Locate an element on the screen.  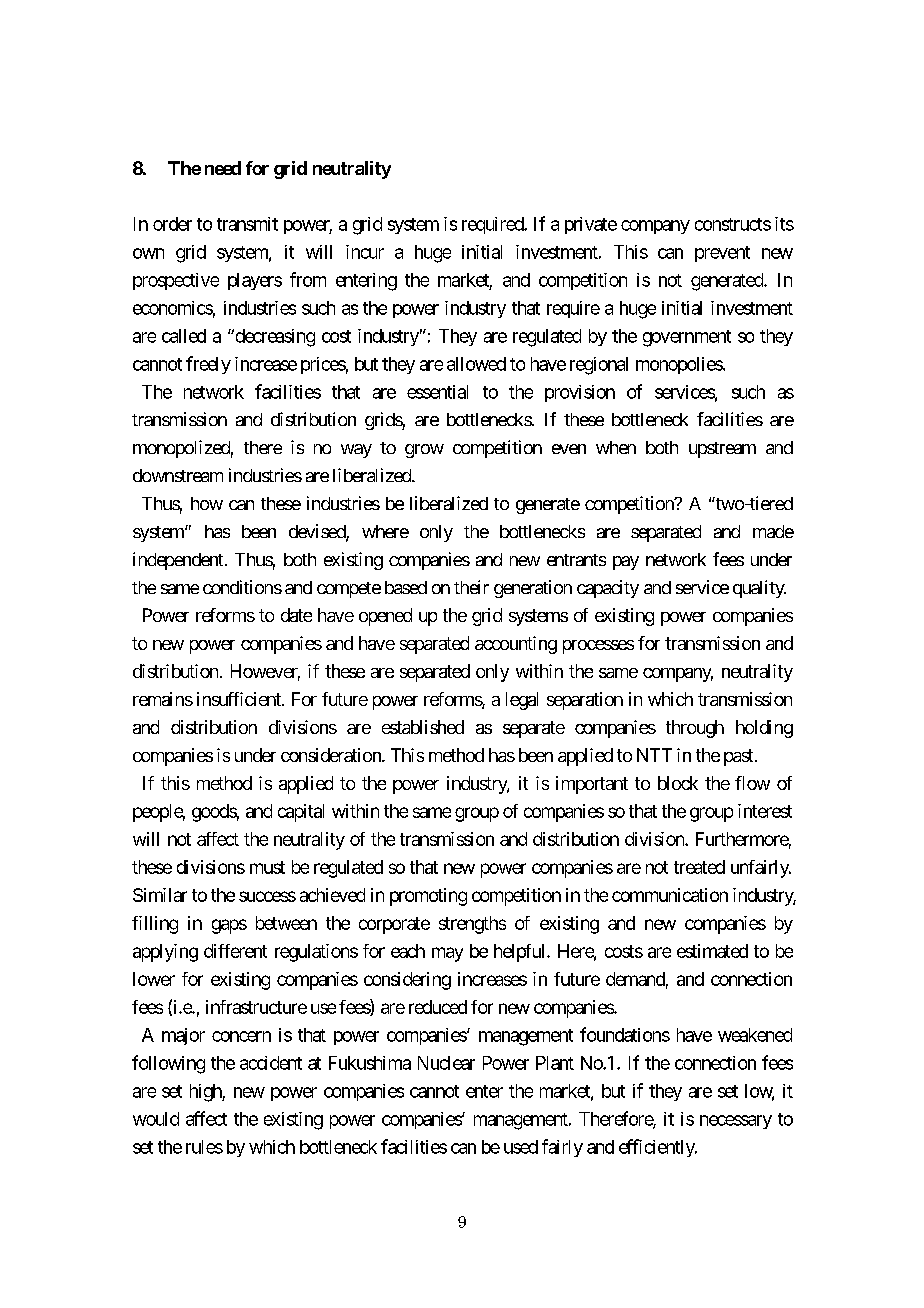
accounting is located at coordinates (516, 645).
